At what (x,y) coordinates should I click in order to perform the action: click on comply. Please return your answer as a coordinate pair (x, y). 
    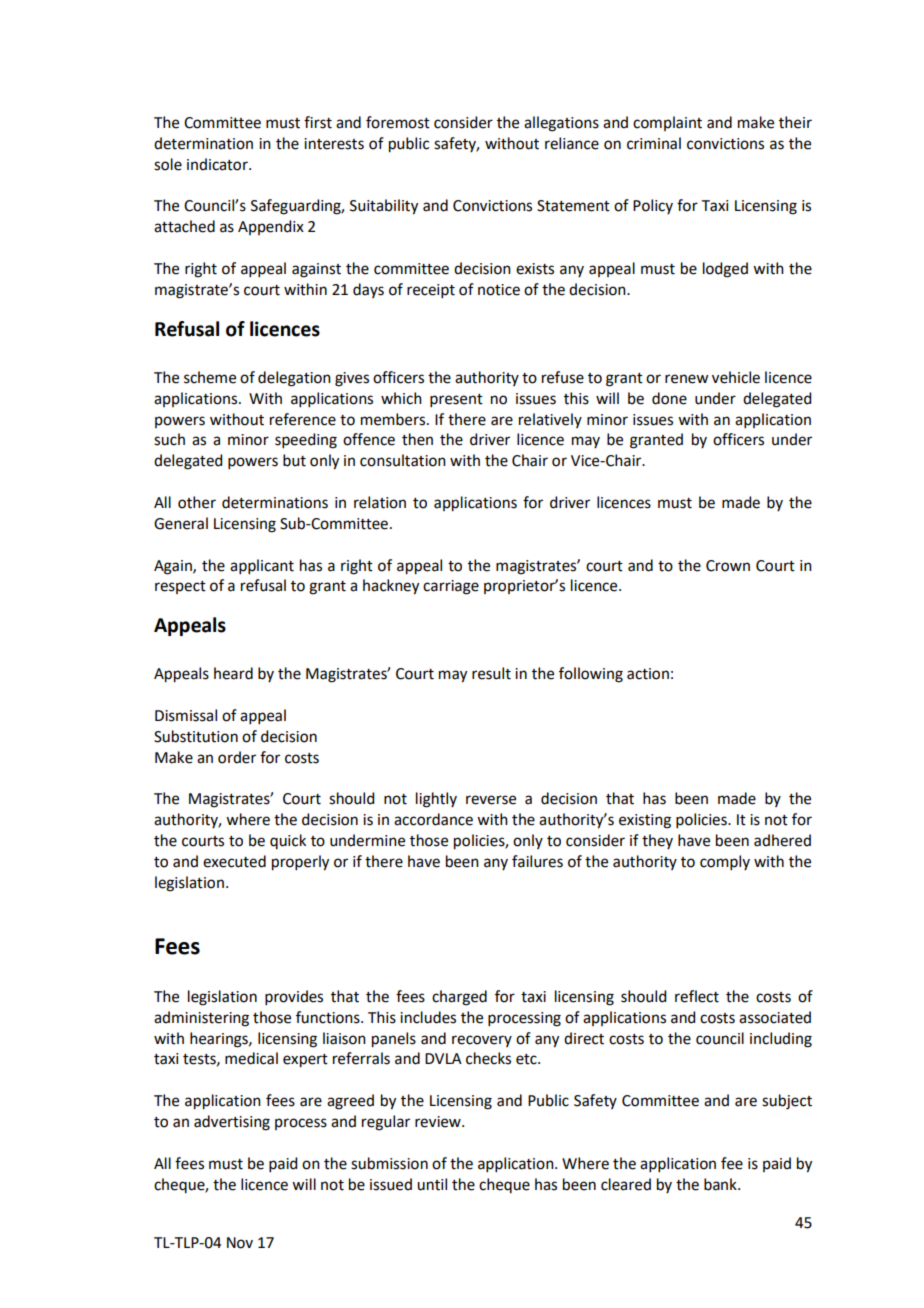
    Looking at the image, I should click on (725, 862).
